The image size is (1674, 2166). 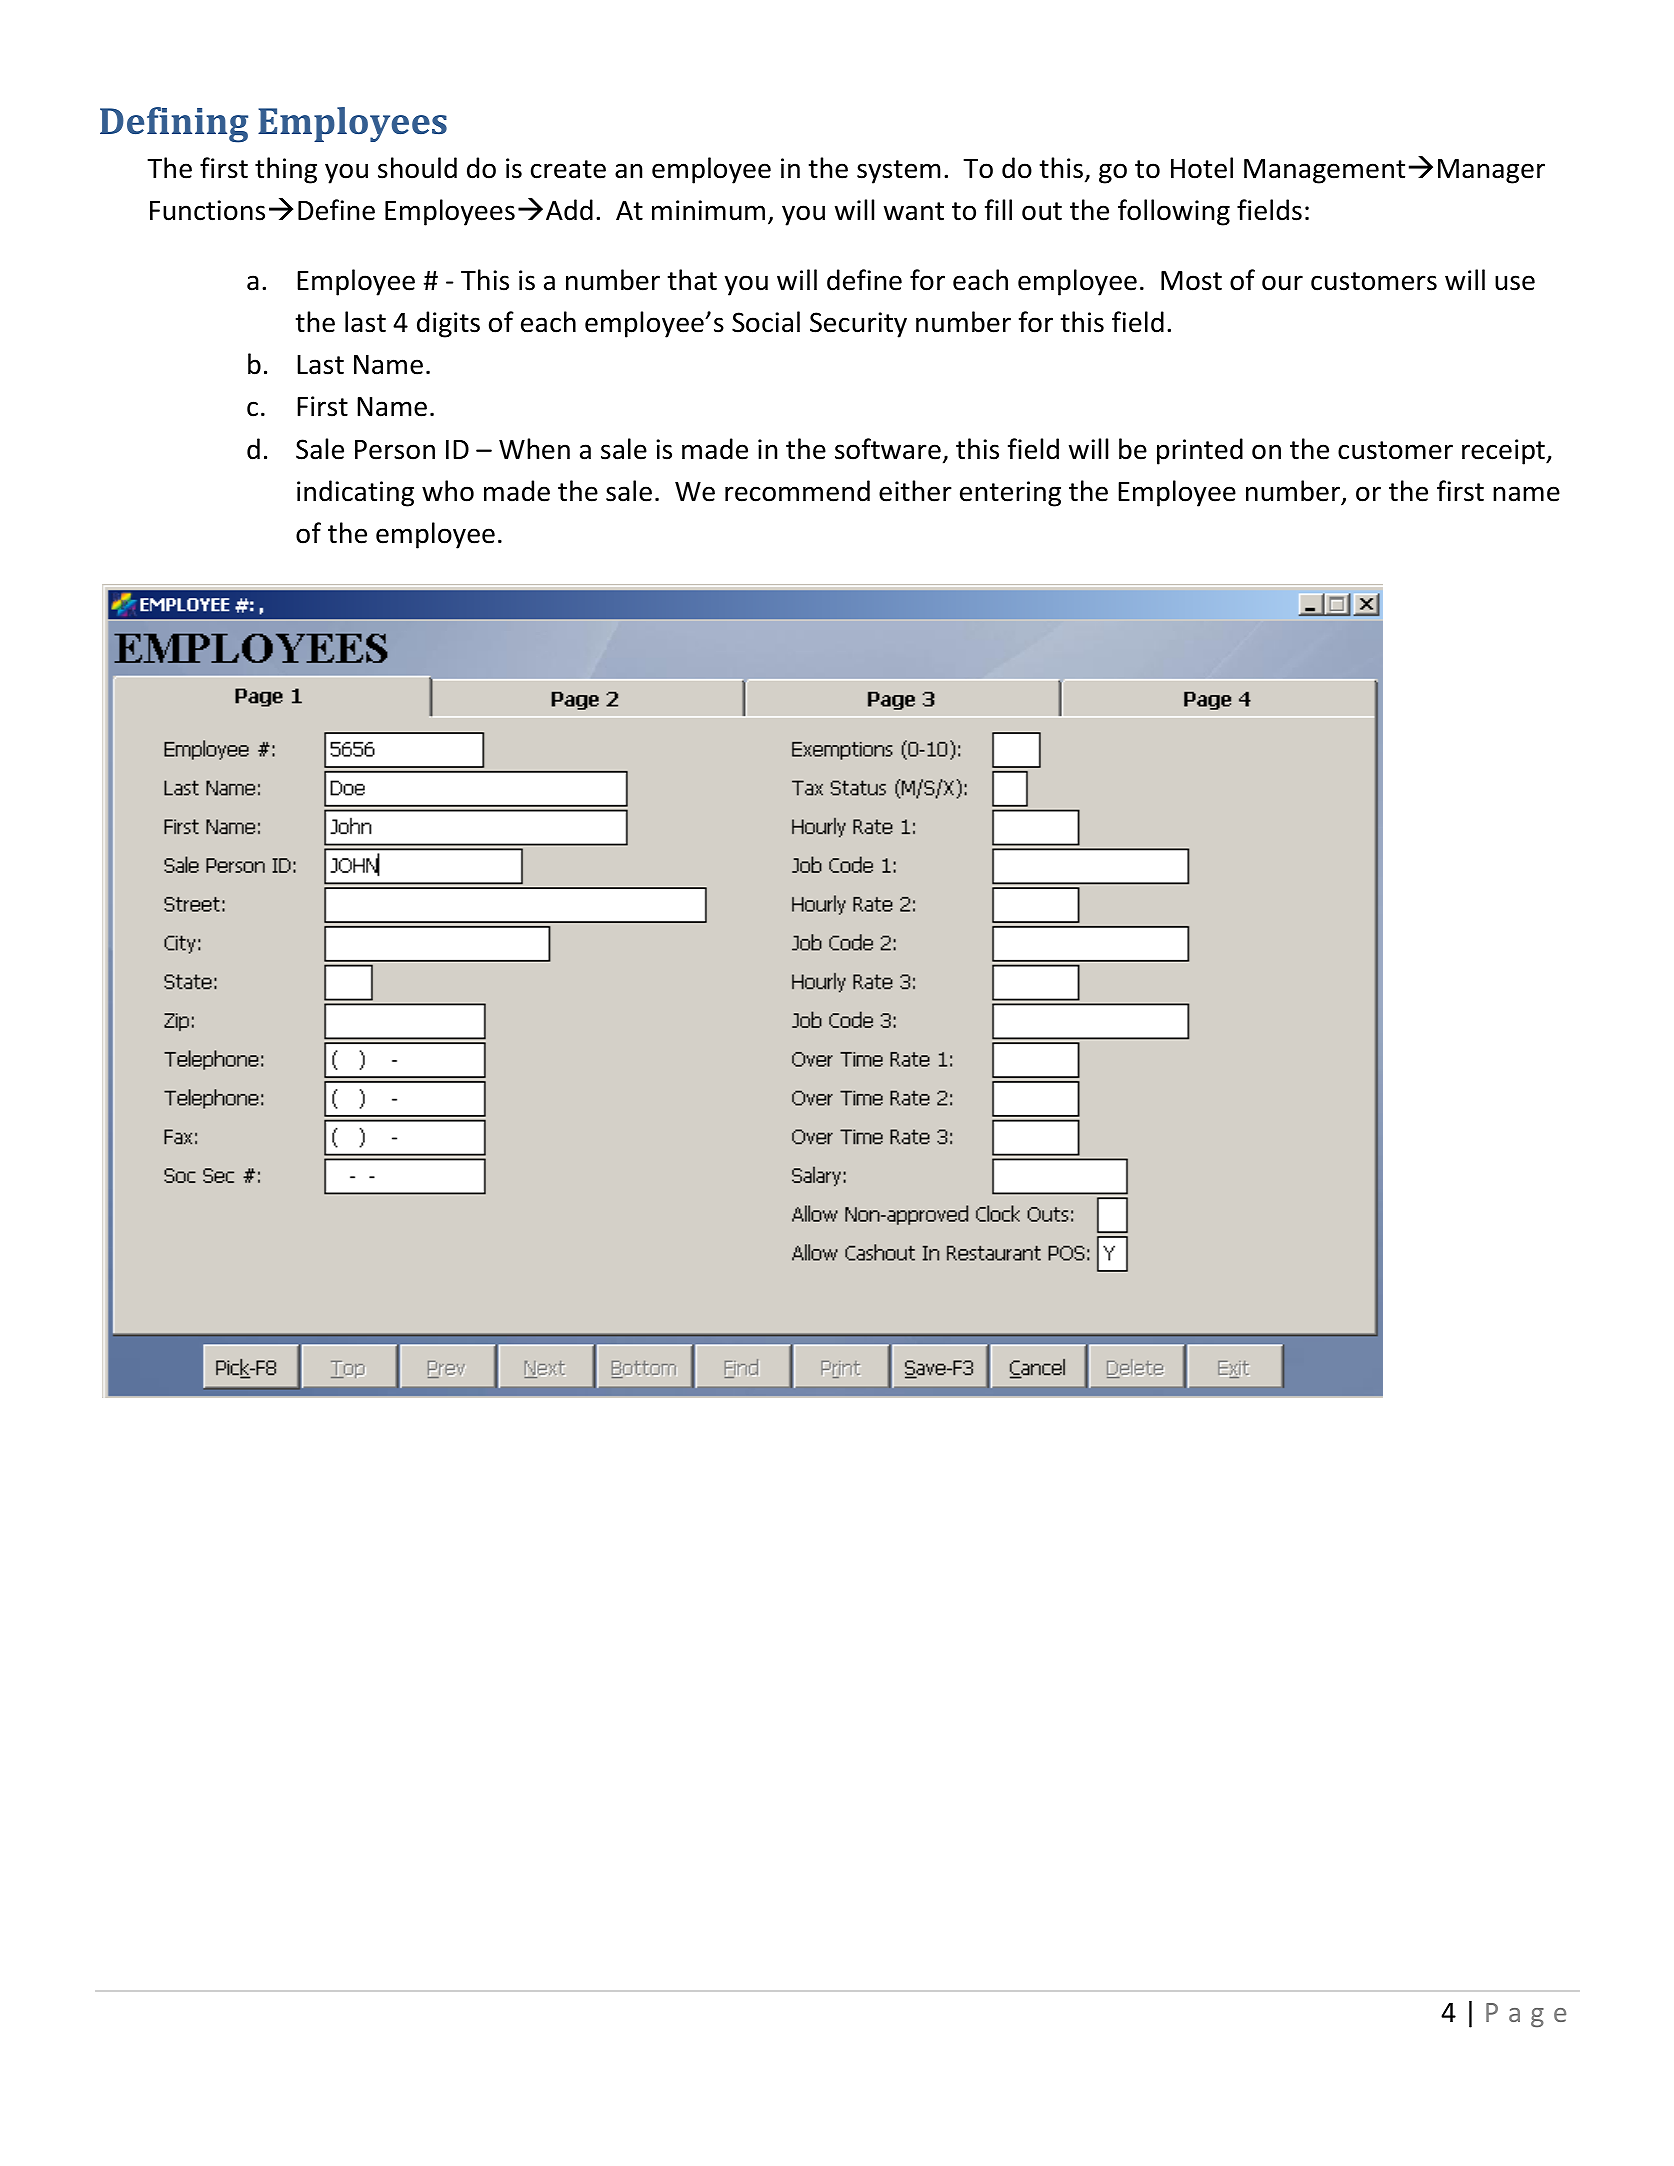 What do you see at coordinates (914, 211) in the screenshot?
I see `want` at bounding box center [914, 211].
